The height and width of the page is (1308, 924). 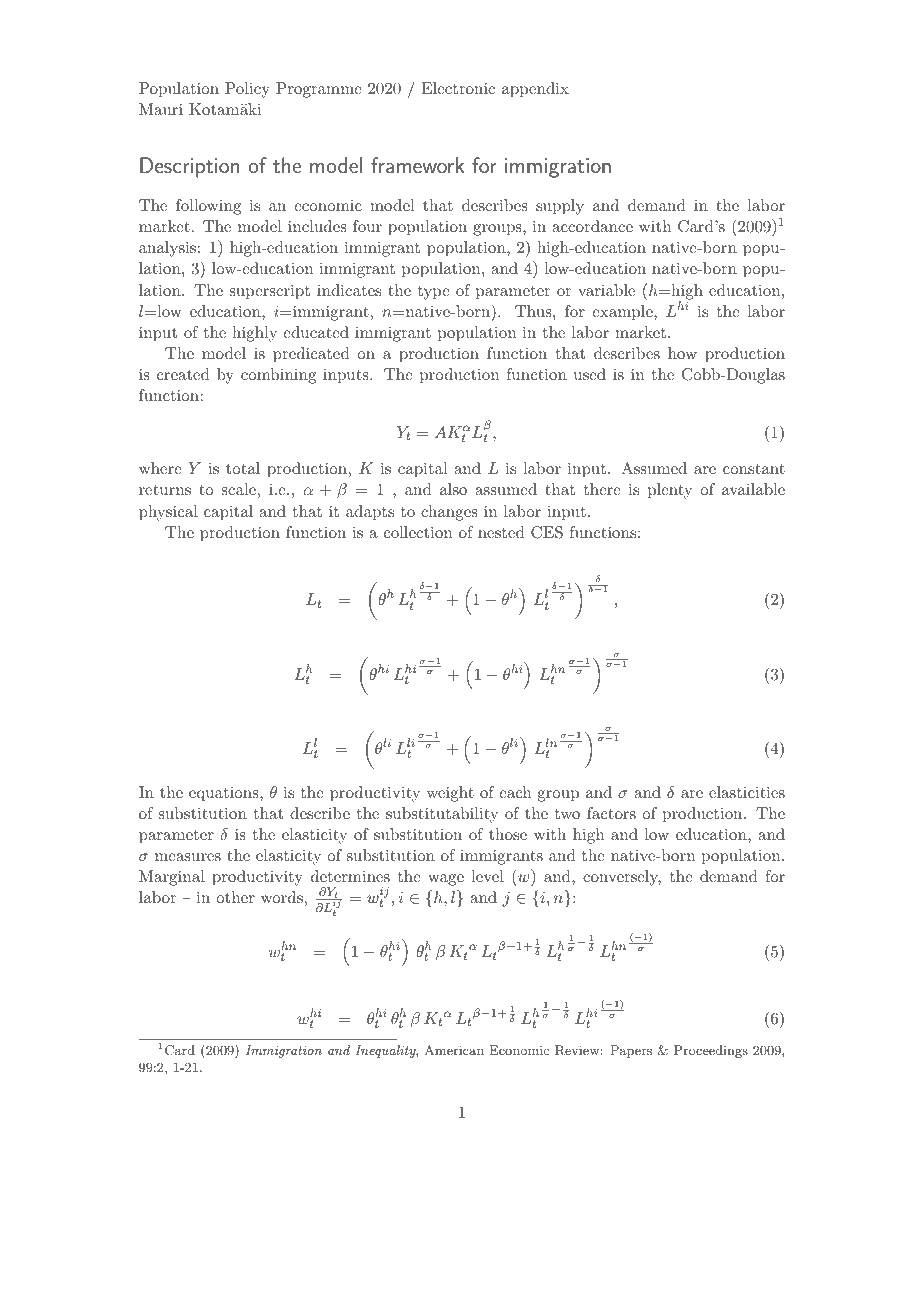 I want to click on also, so click(x=453, y=489).
